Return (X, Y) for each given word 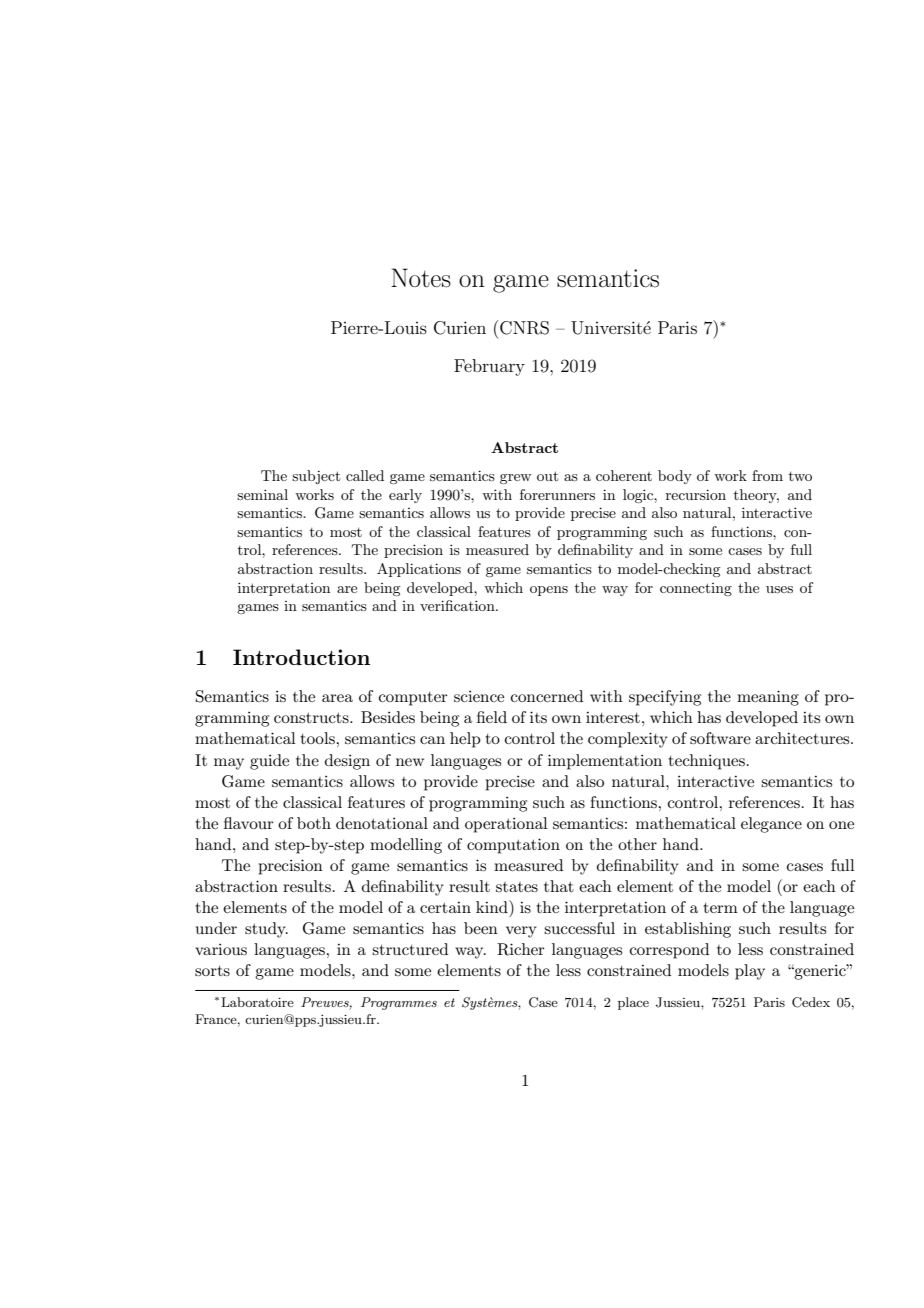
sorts (212, 971)
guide (269, 762)
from (767, 475)
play (750, 972)
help (465, 740)
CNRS (524, 328)
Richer (521, 949)
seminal (262, 494)
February (489, 367)
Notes (421, 278)
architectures (803, 738)
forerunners (557, 494)
